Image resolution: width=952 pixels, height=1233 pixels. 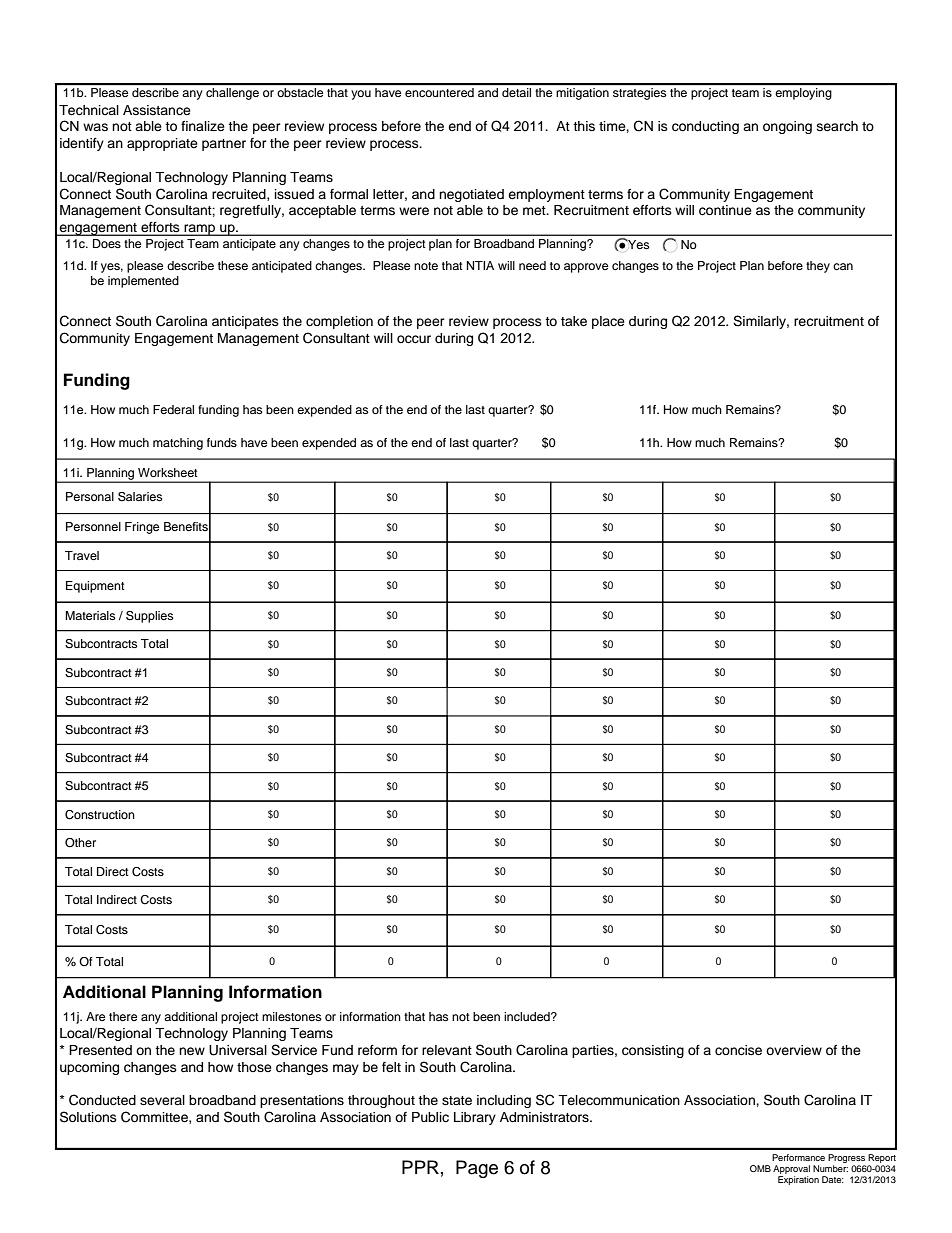 I want to click on detail, so click(x=516, y=92).
